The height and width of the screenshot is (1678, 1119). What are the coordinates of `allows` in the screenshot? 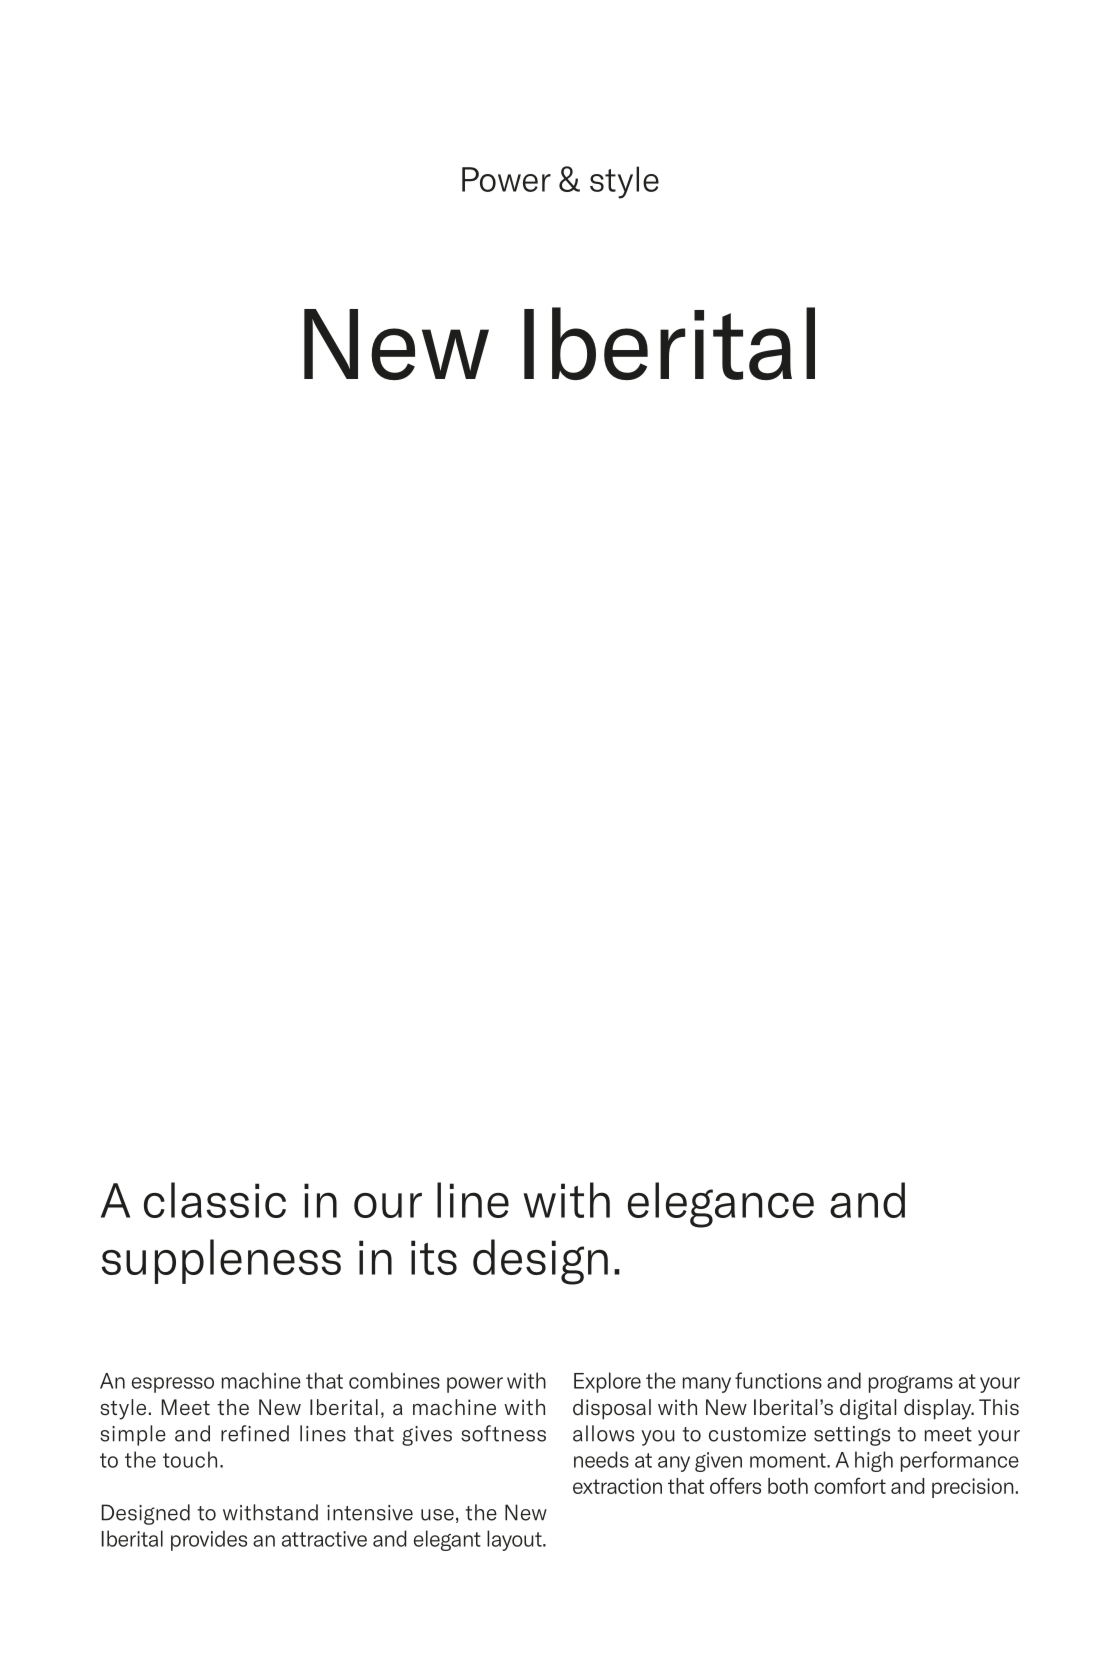 It's located at (603, 1433).
